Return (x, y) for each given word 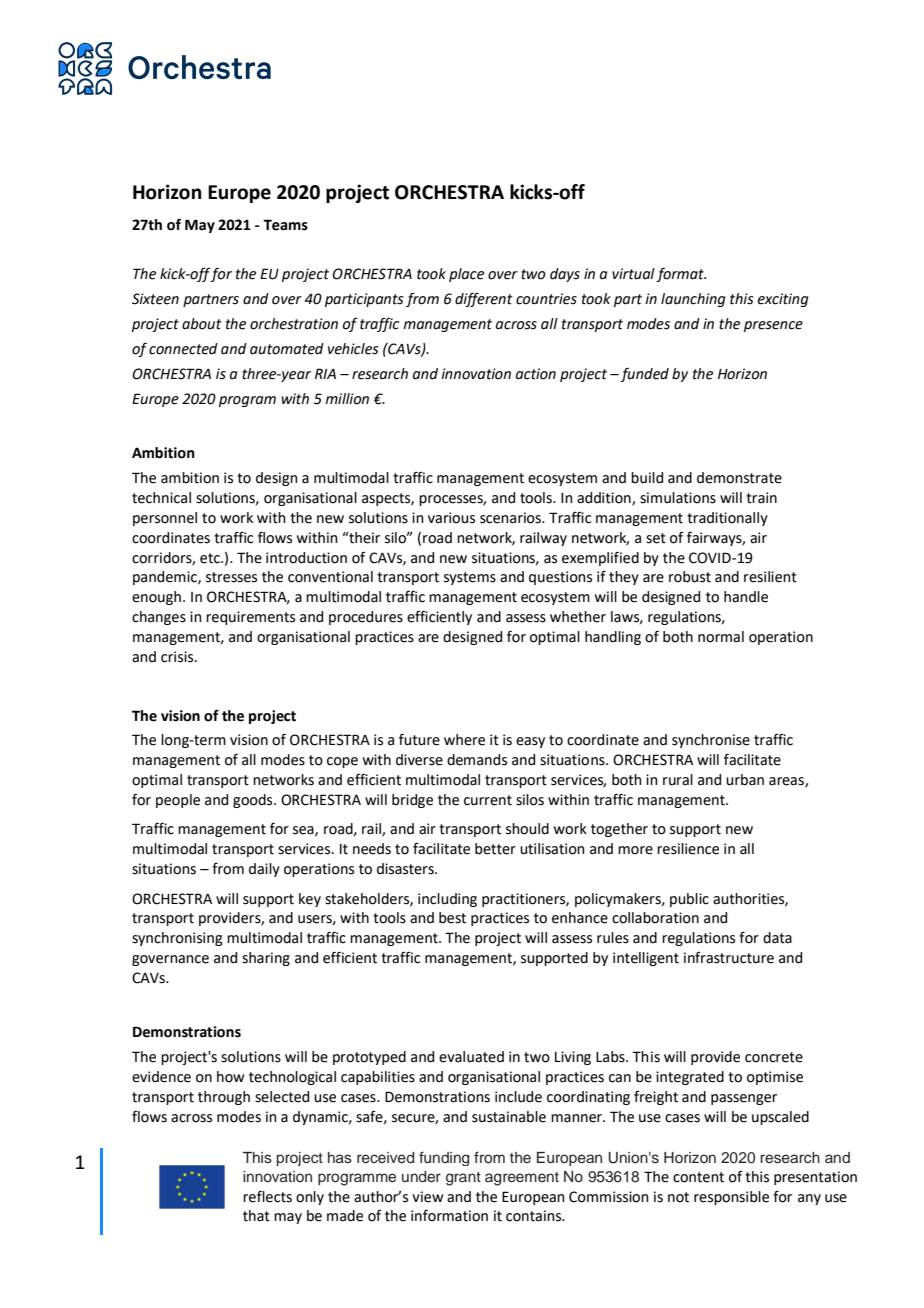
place (466, 275)
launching (693, 300)
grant (463, 1179)
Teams (285, 225)
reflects (267, 1196)
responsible (731, 1198)
